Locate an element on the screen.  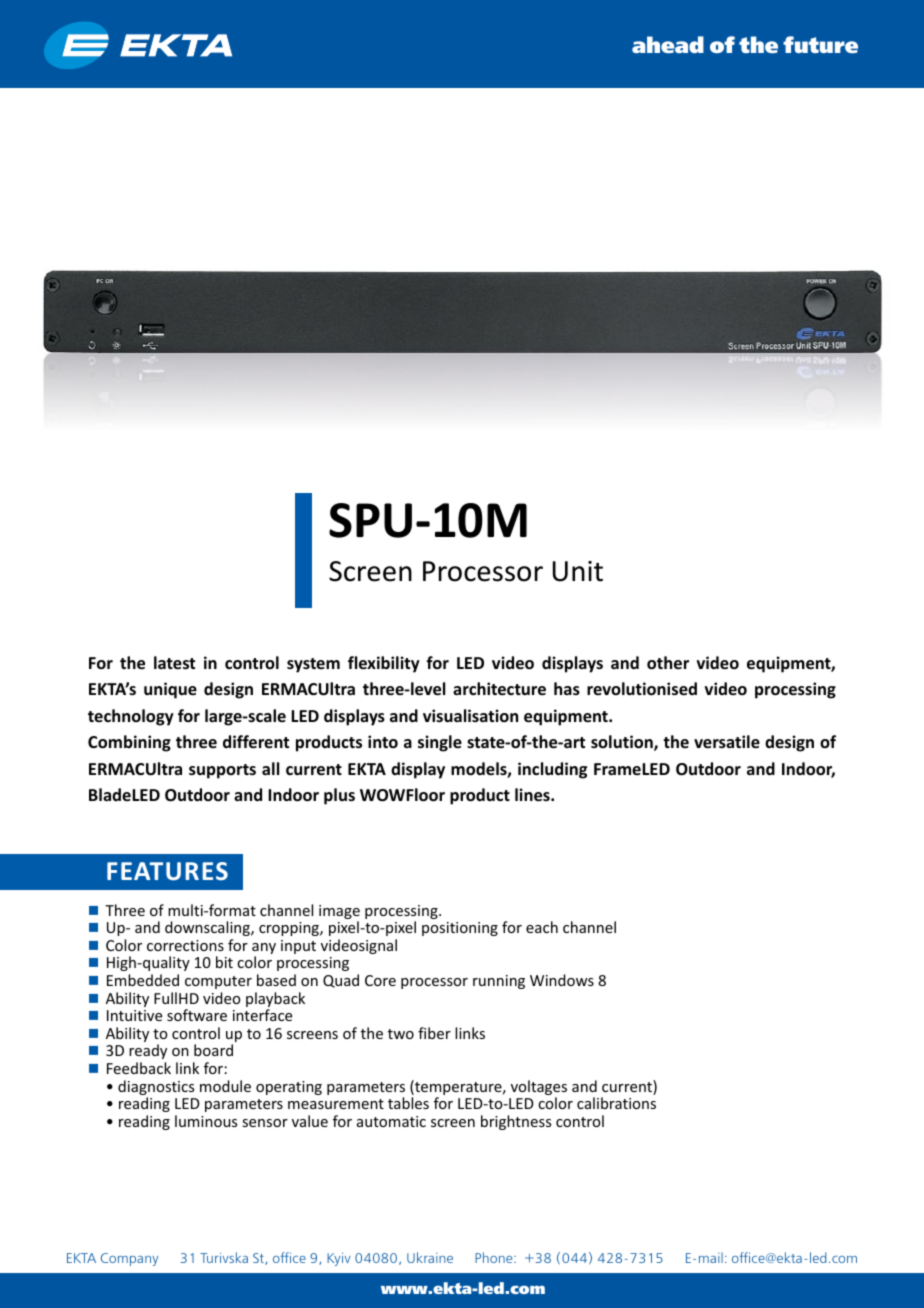
Phone is located at coordinates (495, 1257).
